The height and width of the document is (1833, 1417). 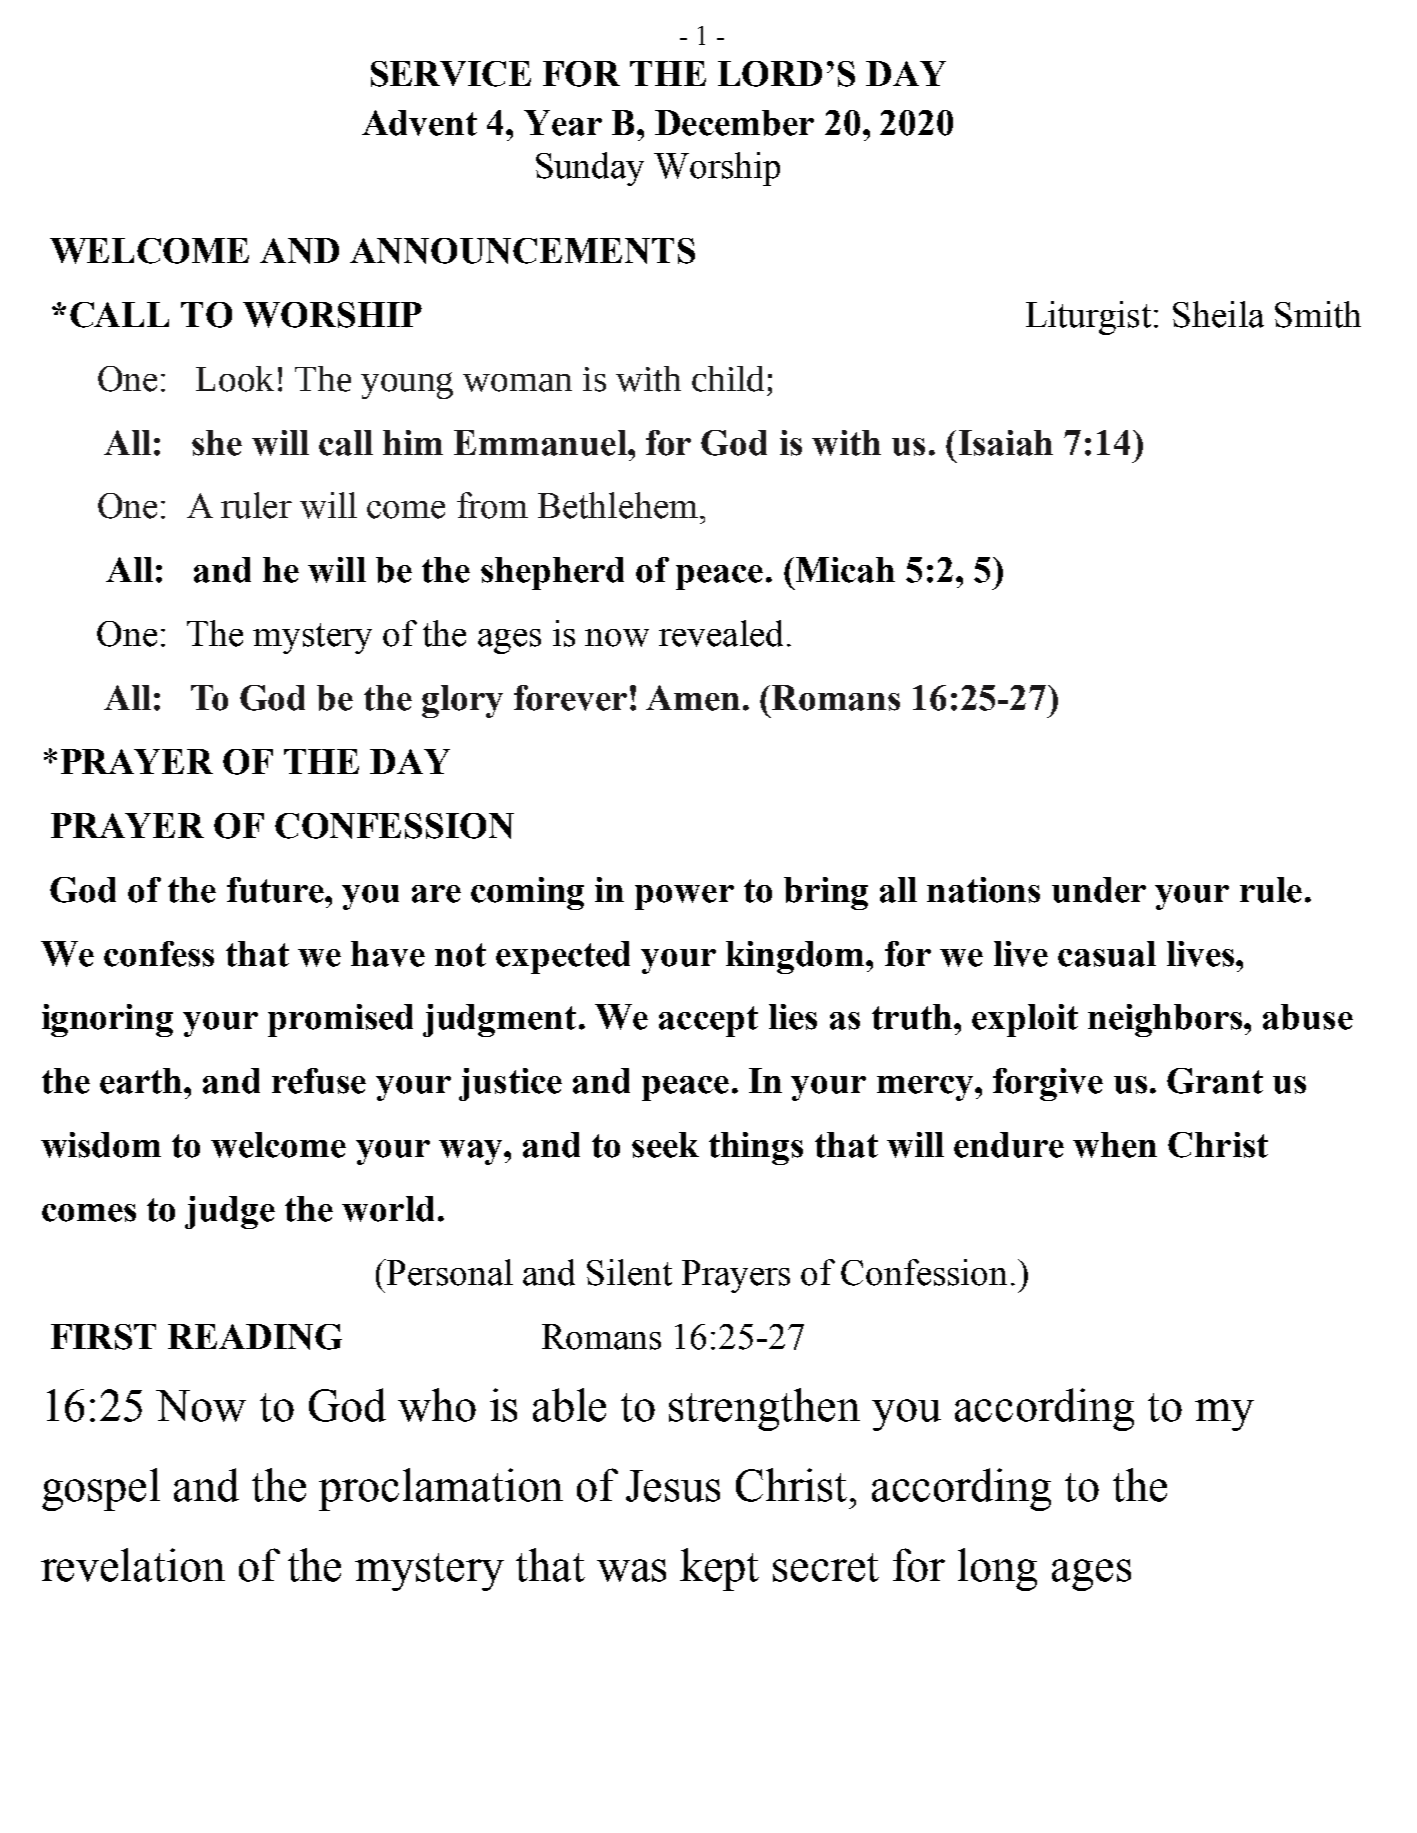 I want to click on Liturgist, so click(x=1090, y=318).
